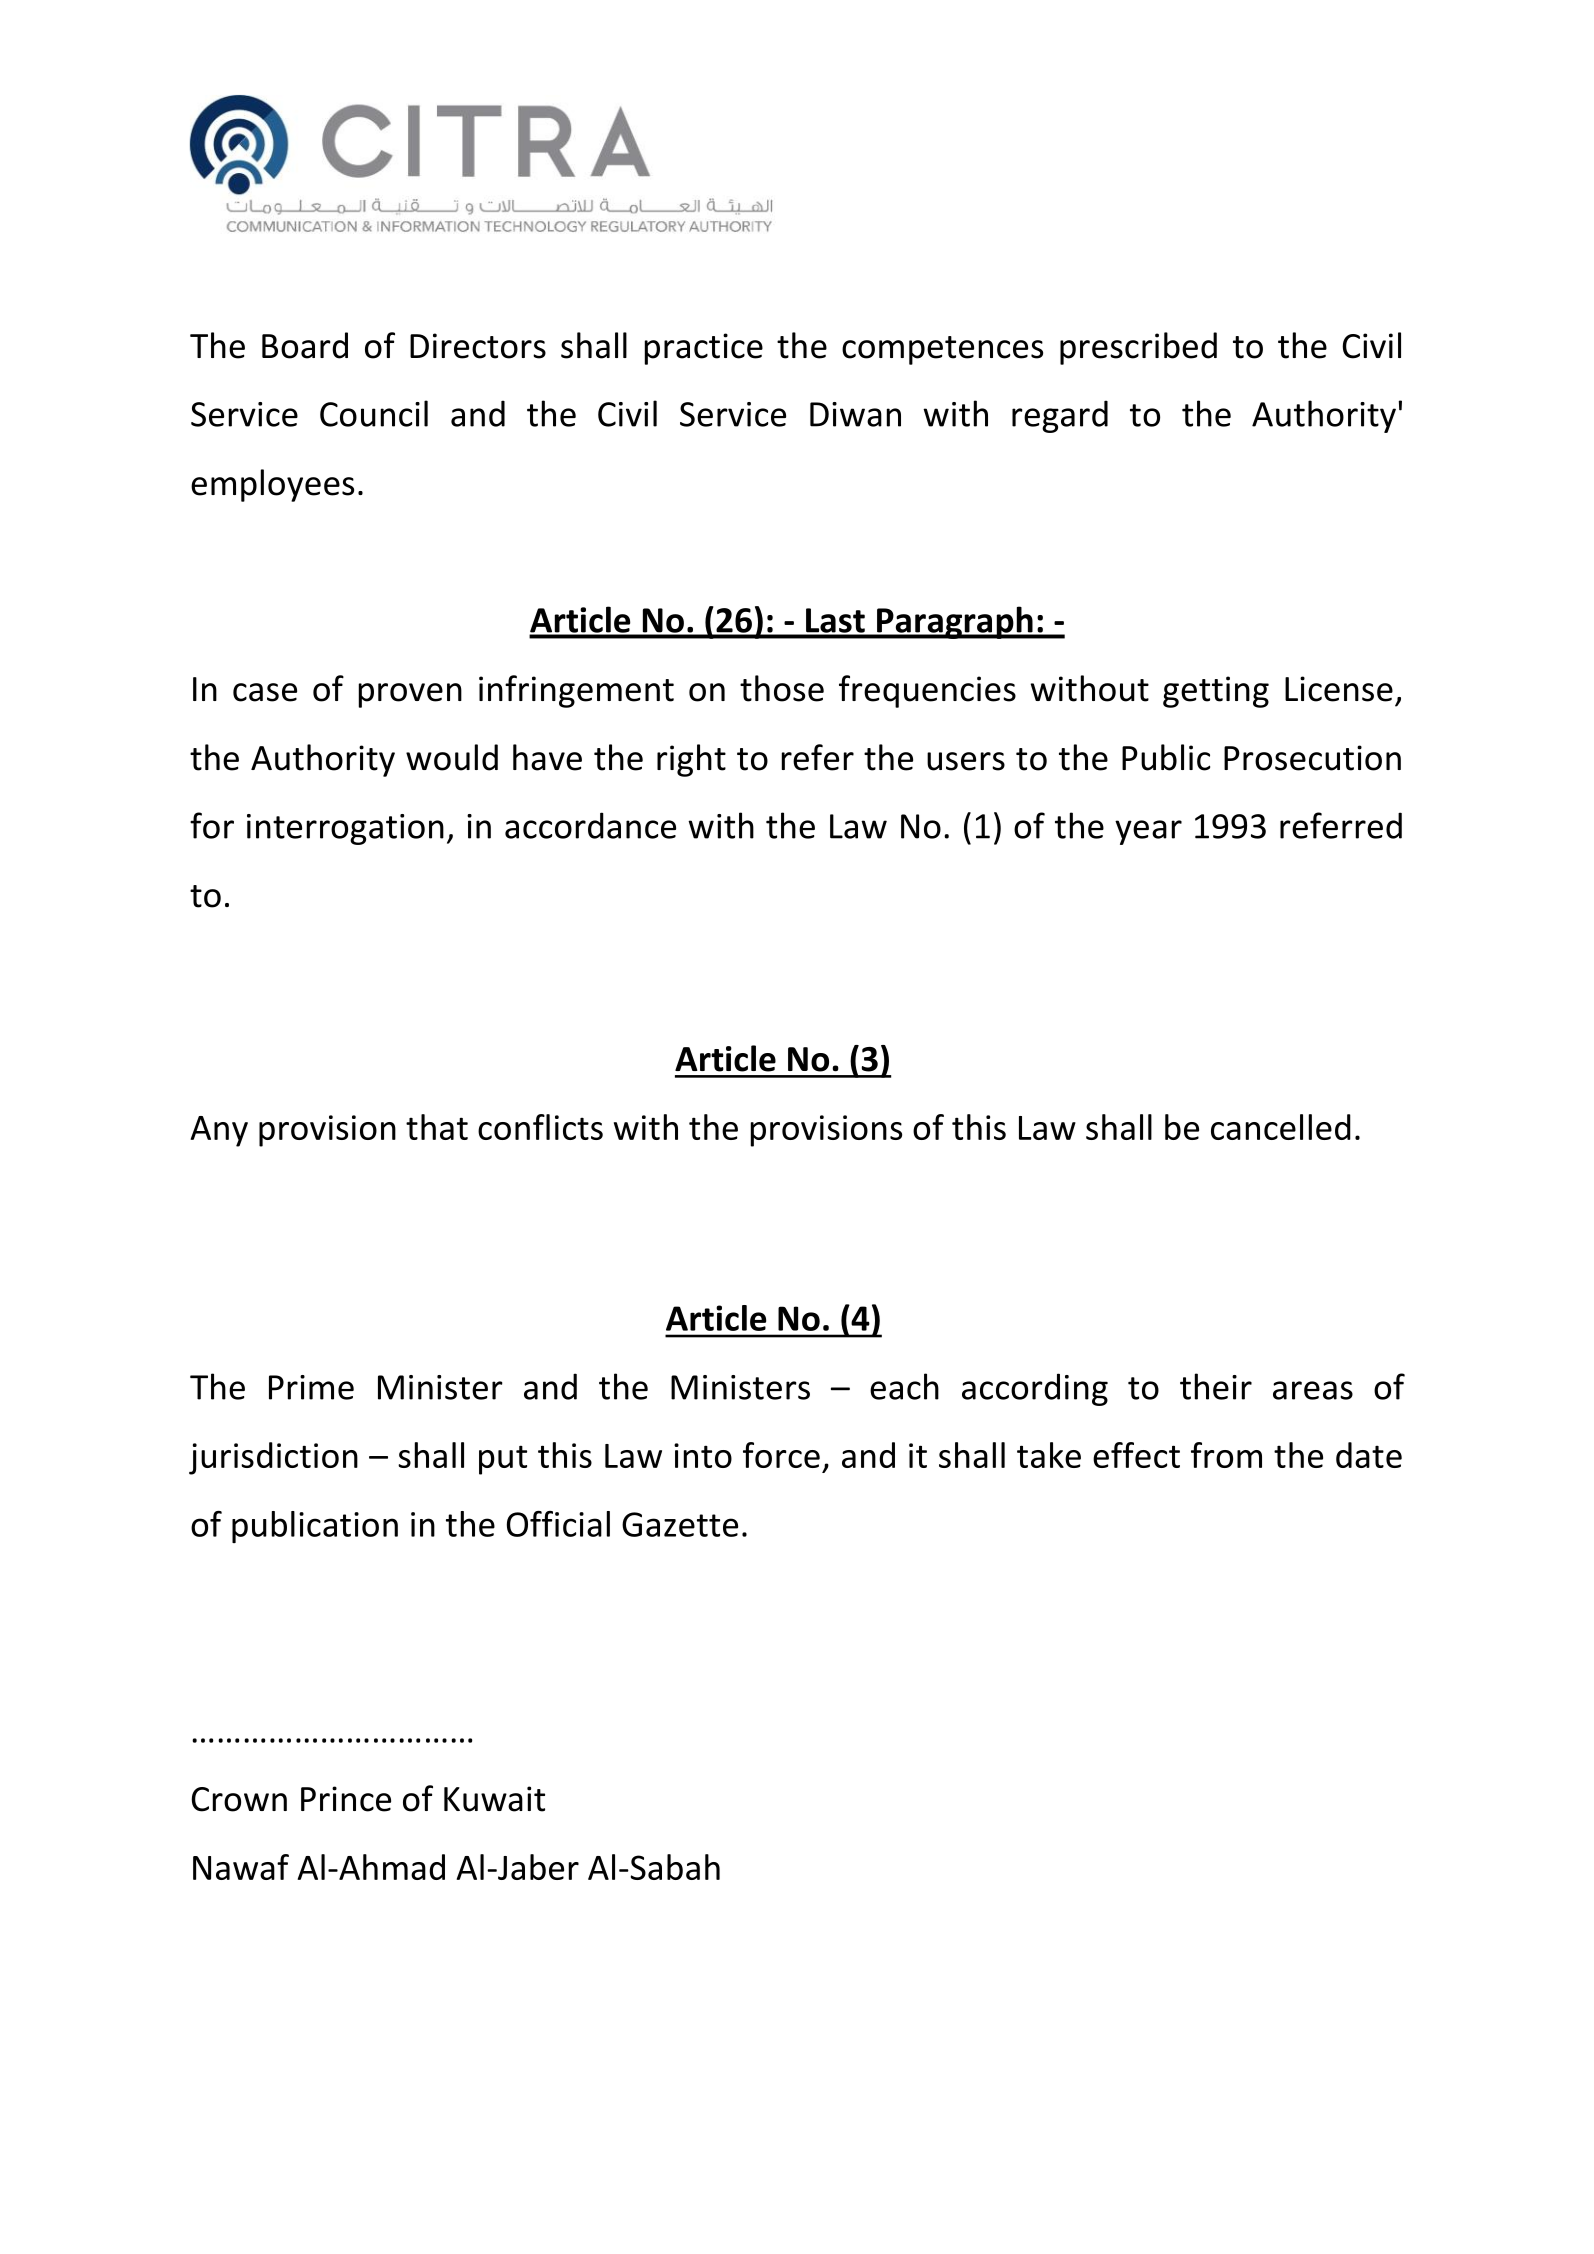 Image resolution: width=1594 pixels, height=2254 pixels. I want to click on that, so click(437, 1127).
